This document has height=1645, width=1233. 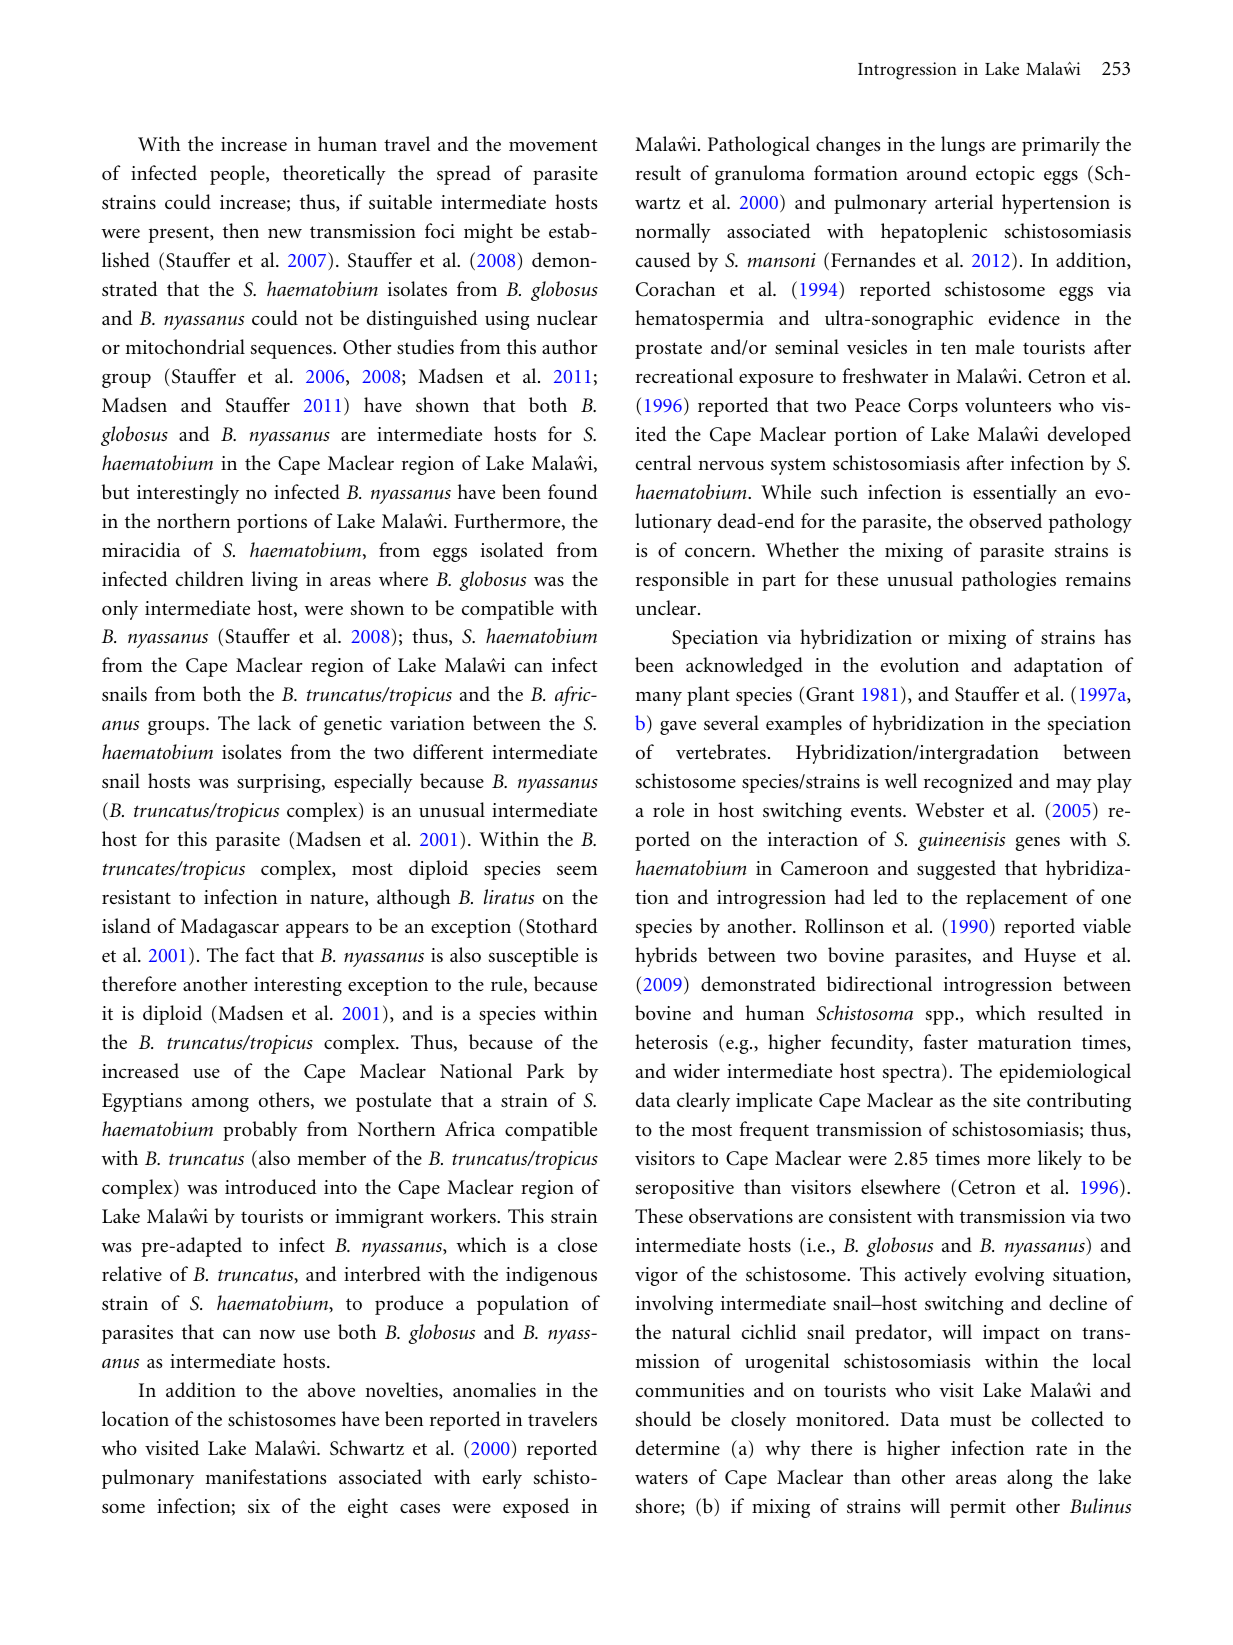 What do you see at coordinates (259, 1506) in the document?
I see `six` at bounding box center [259, 1506].
